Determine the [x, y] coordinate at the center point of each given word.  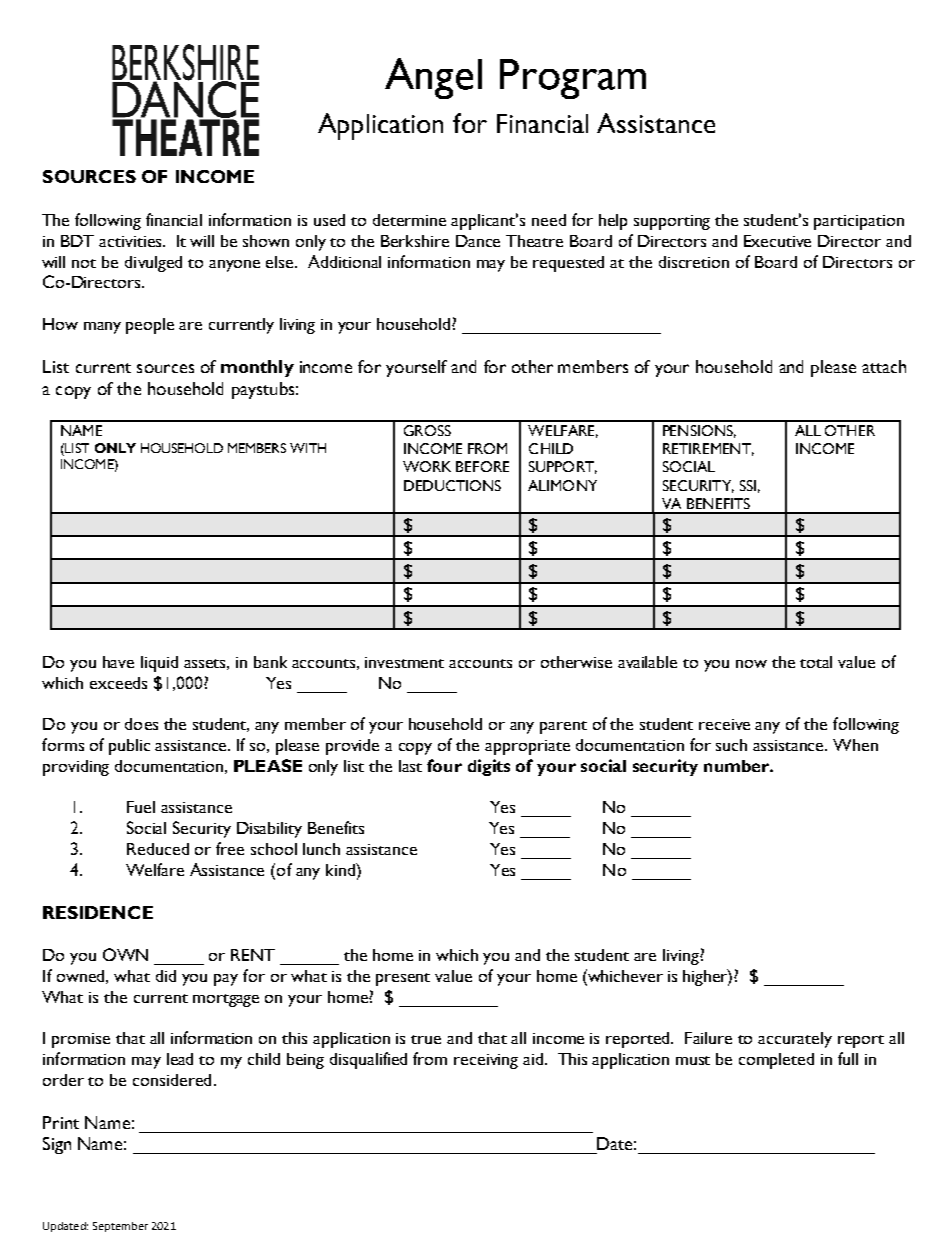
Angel [433, 78]
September [120, 1227]
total [816, 662]
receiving [486, 1061]
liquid [159, 664]
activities [131, 241]
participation [859, 222]
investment [404, 662]
